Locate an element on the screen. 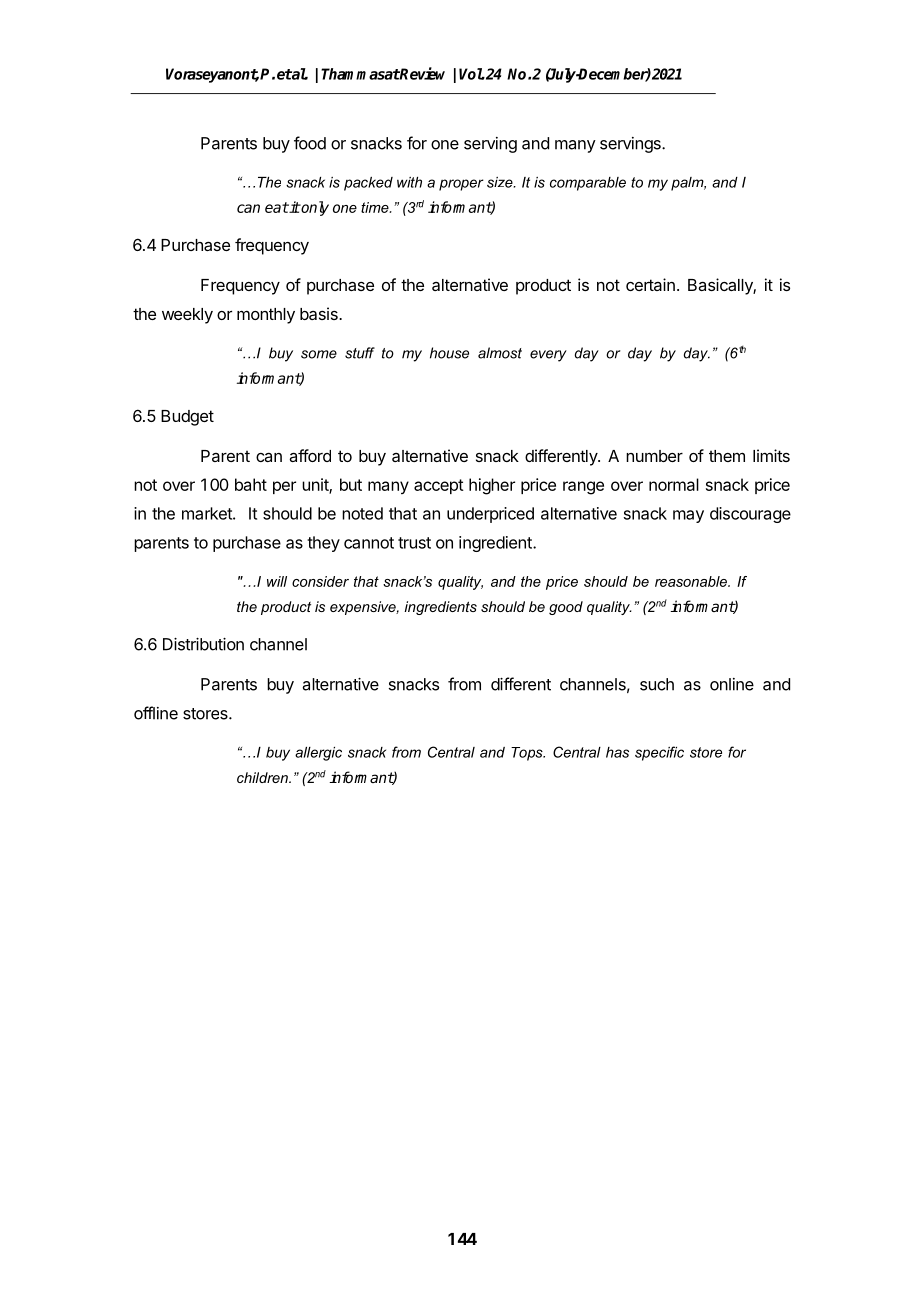 The height and width of the screenshot is (1314, 924). comparable is located at coordinates (588, 184).
